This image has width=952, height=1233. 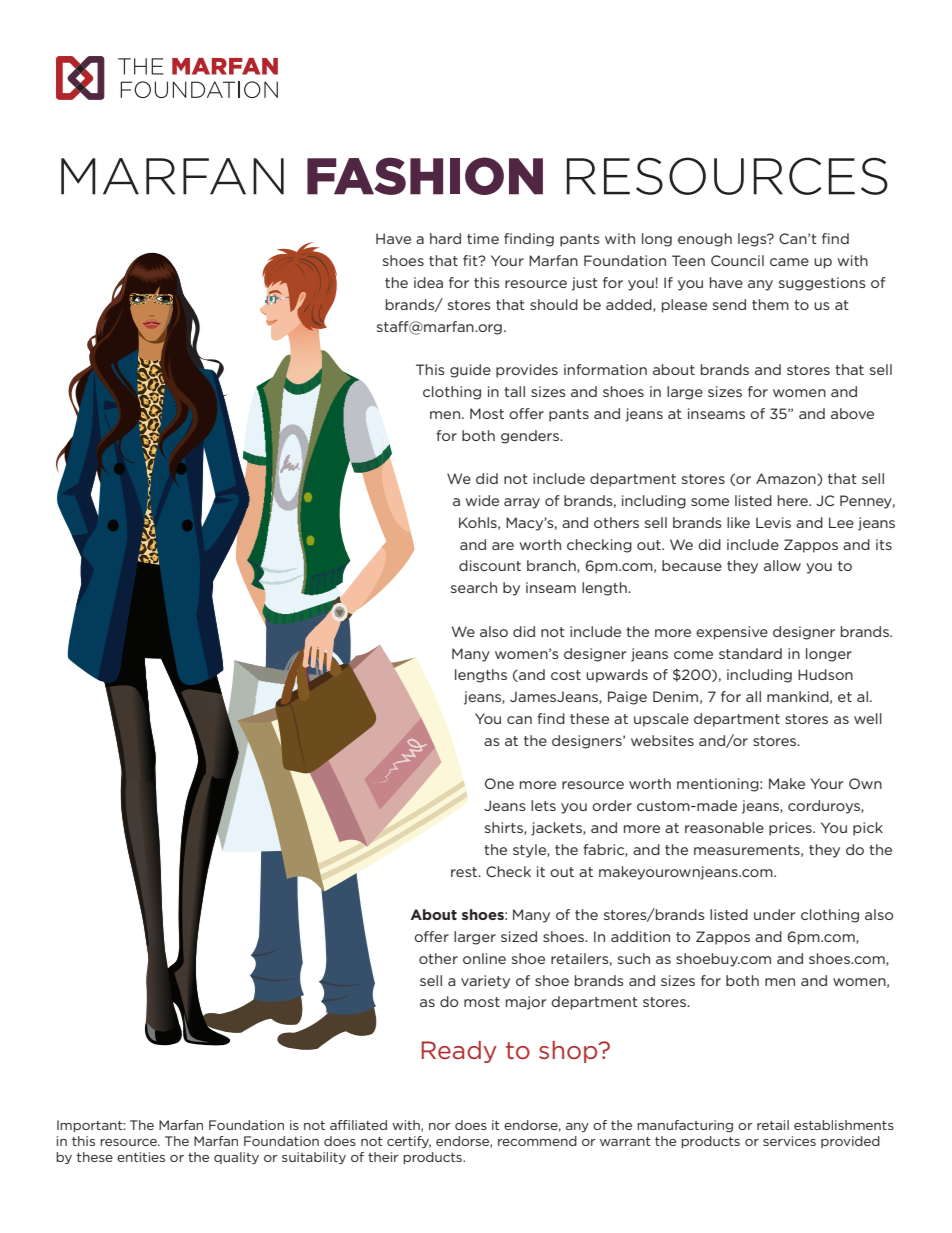 What do you see at coordinates (236, 1158) in the image?
I see `quality` at bounding box center [236, 1158].
